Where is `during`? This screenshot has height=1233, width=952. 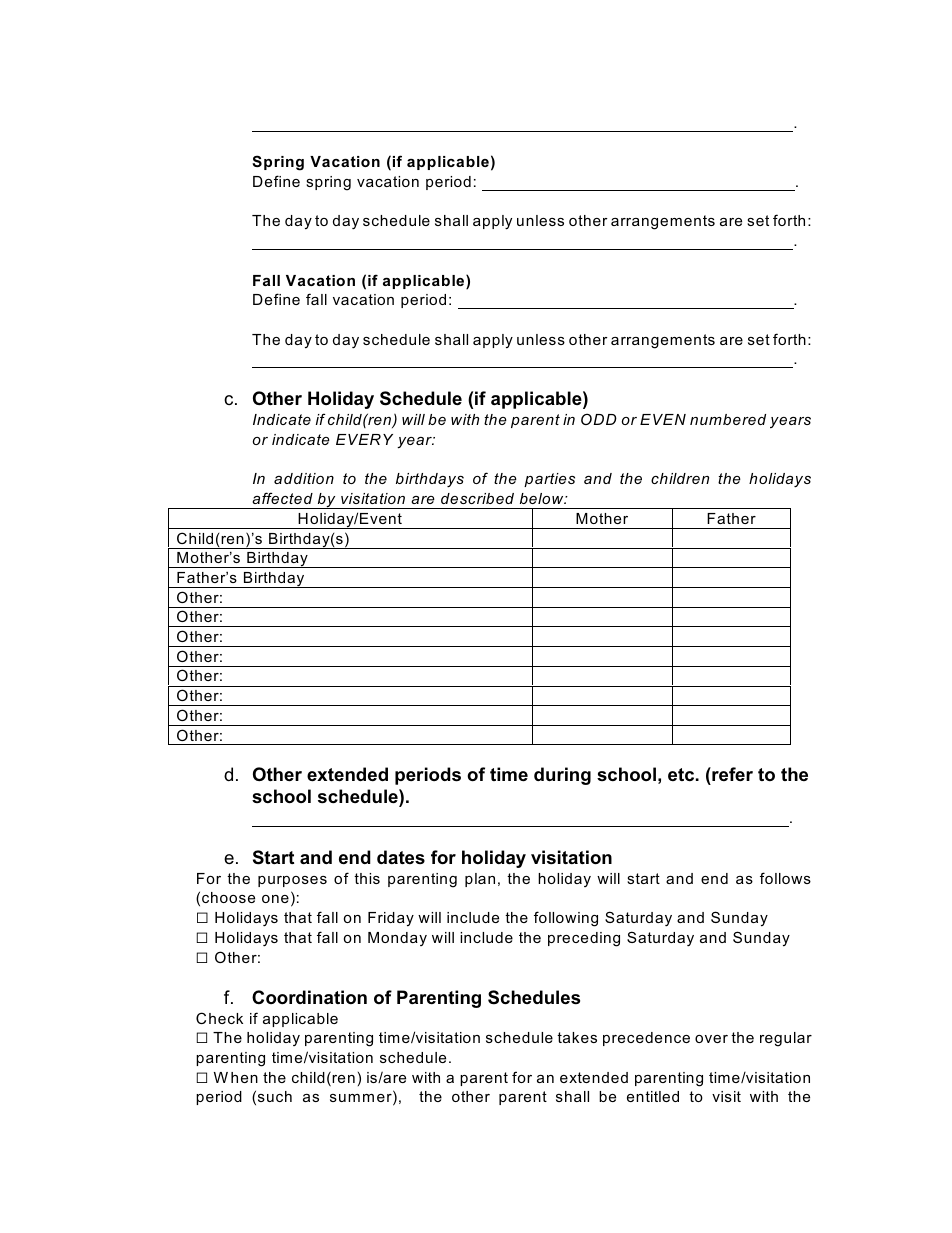 during is located at coordinates (562, 776).
